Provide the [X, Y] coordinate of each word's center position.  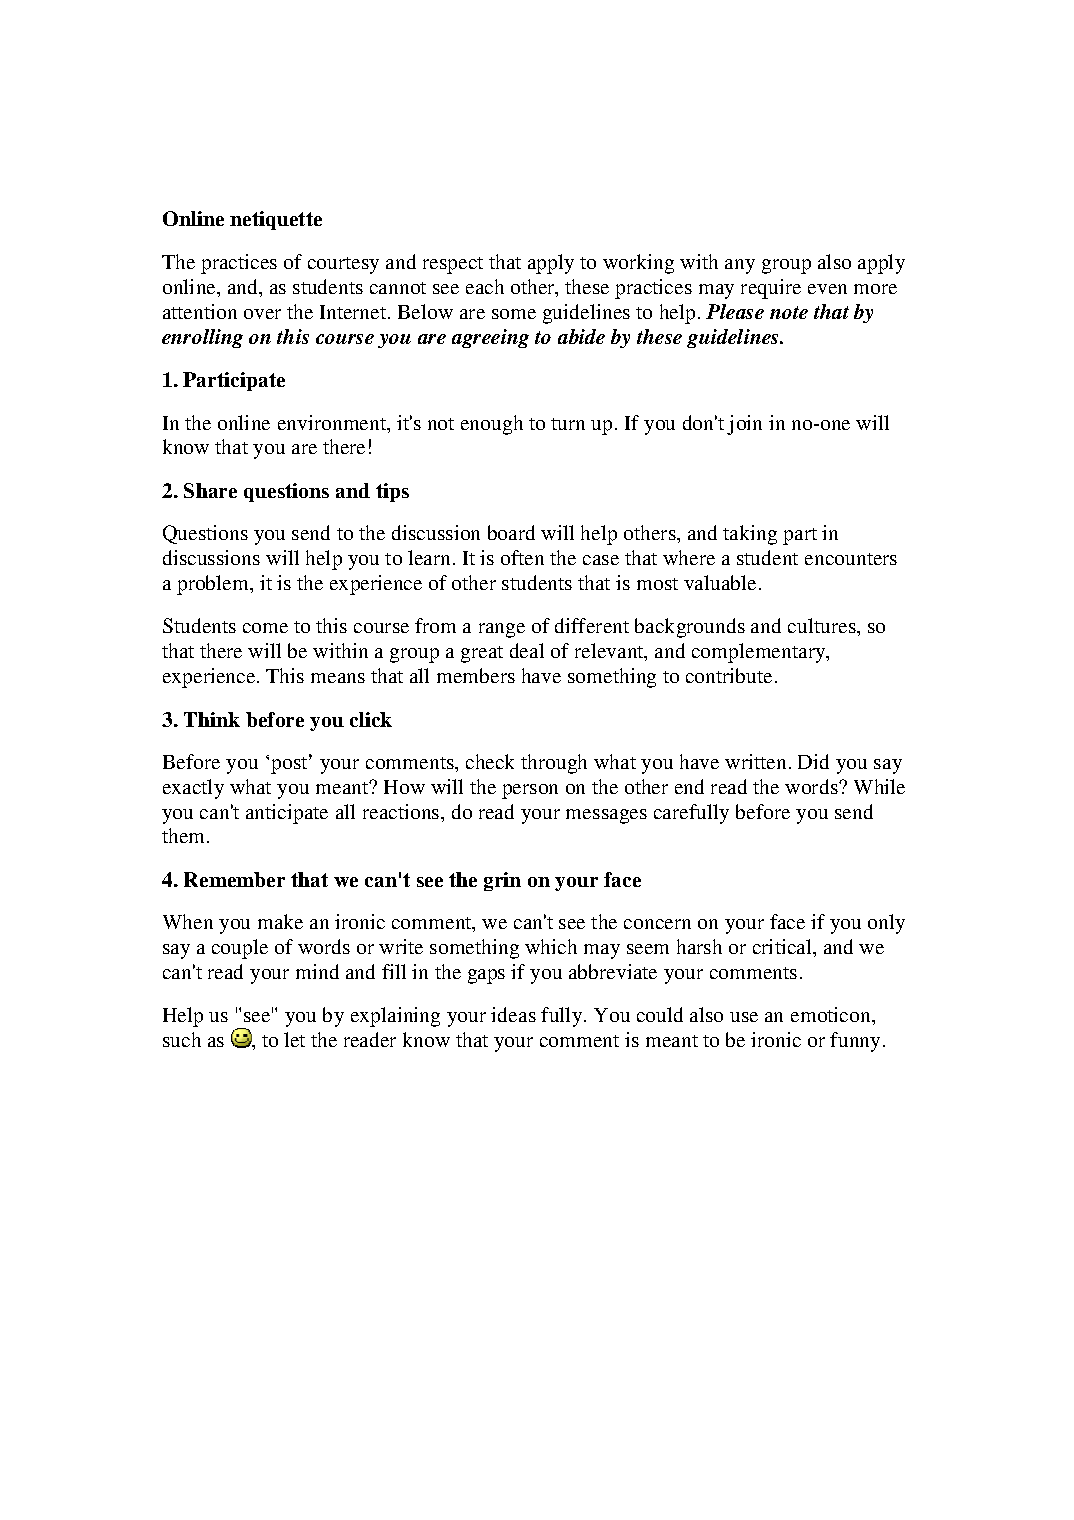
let [294, 1039]
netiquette [276, 220]
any [740, 266]
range [502, 630]
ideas [513, 1014]
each [485, 286]
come [265, 628]
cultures [823, 625]
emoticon [832, 1014]
